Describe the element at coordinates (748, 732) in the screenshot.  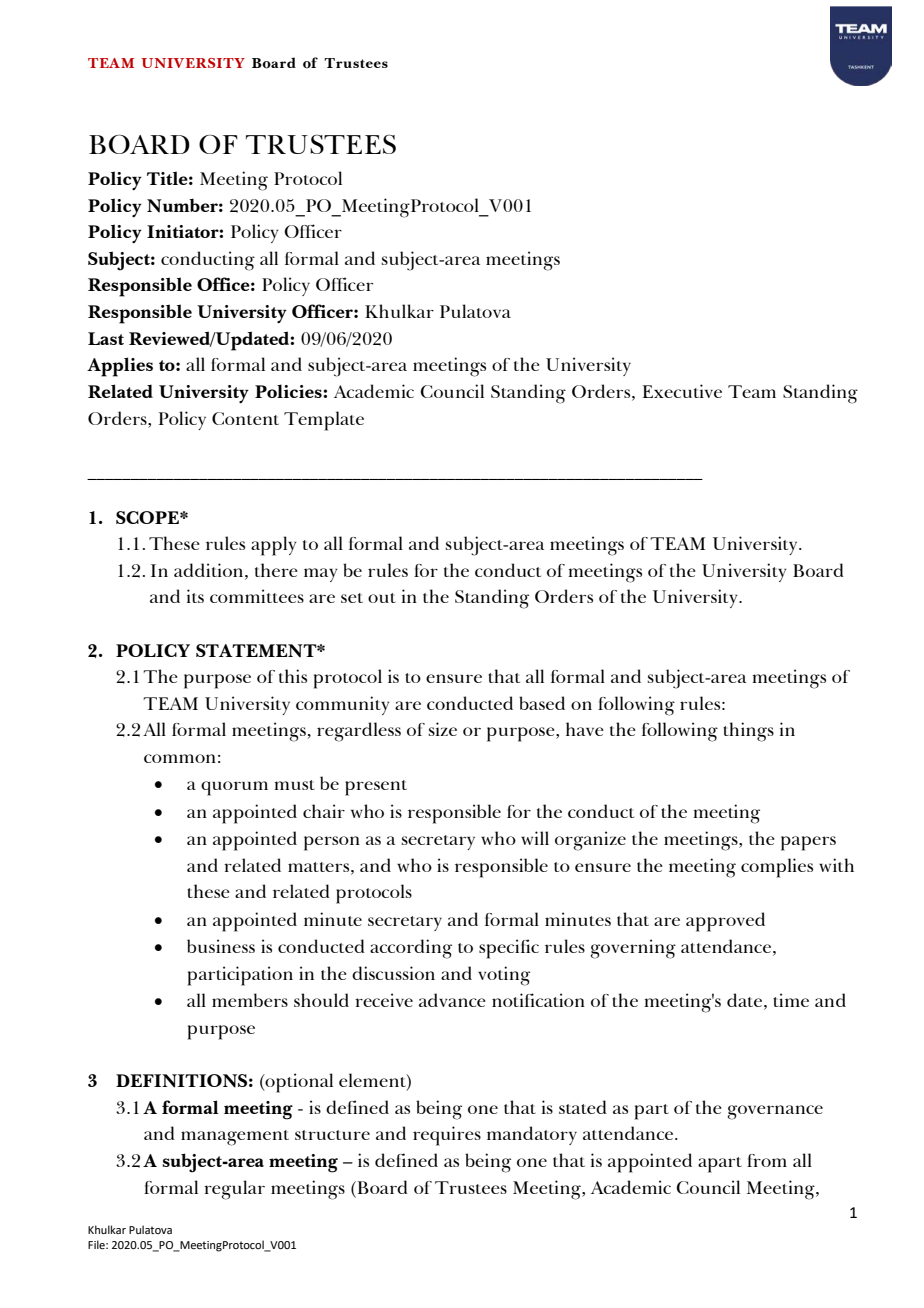
I see `things` at that location.
